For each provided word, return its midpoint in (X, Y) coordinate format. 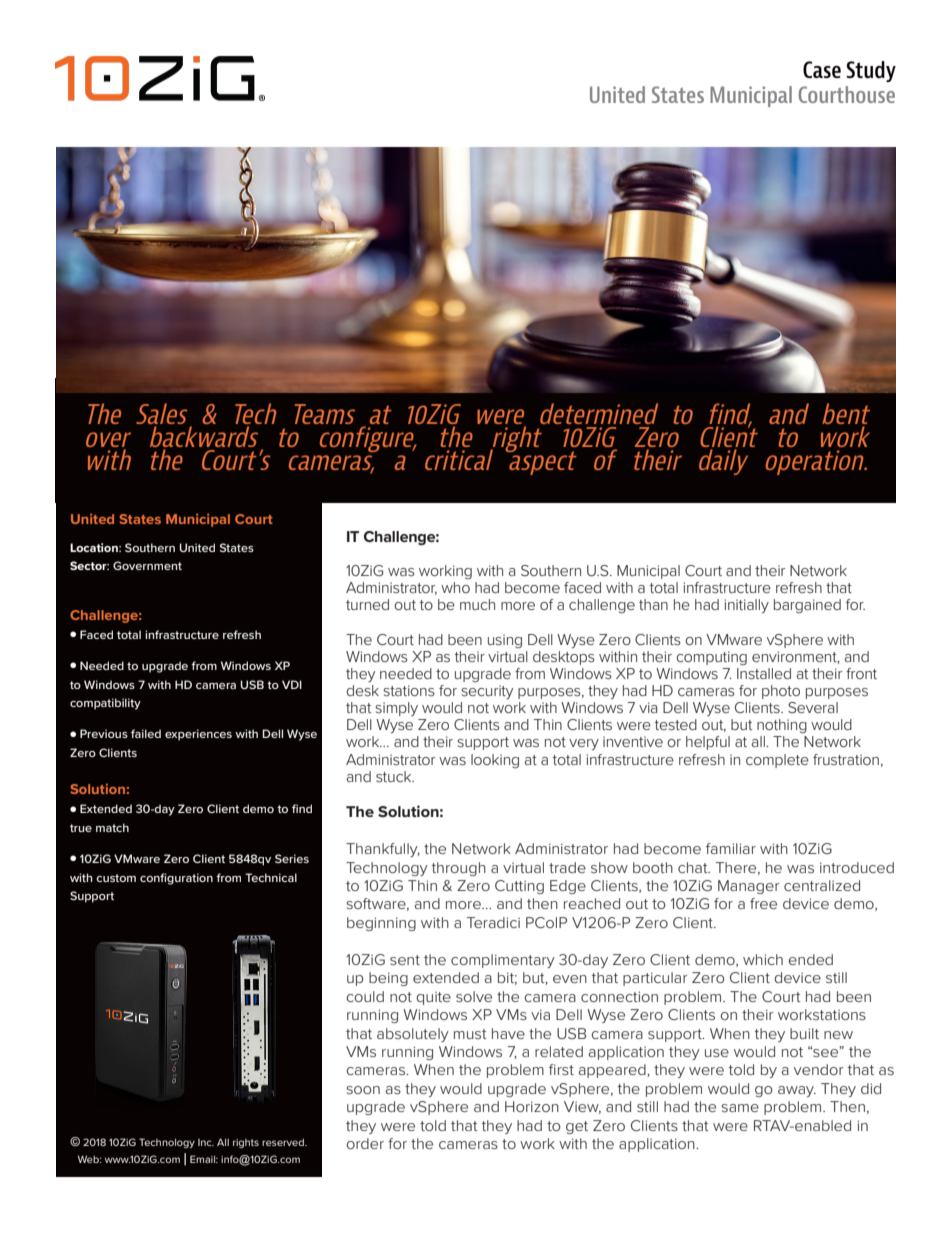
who (455, 587)
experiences (198, 735)
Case (822, 69)
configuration (176, 879)
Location (95, 547)
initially (747, 606)
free (763, 903)
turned (367, 604)
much (477, 604)
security (487, 692)
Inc (206, 1142)
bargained (807, 606)
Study (871, 71)
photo (781, 692)
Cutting (519, 887)
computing (711, 658)
